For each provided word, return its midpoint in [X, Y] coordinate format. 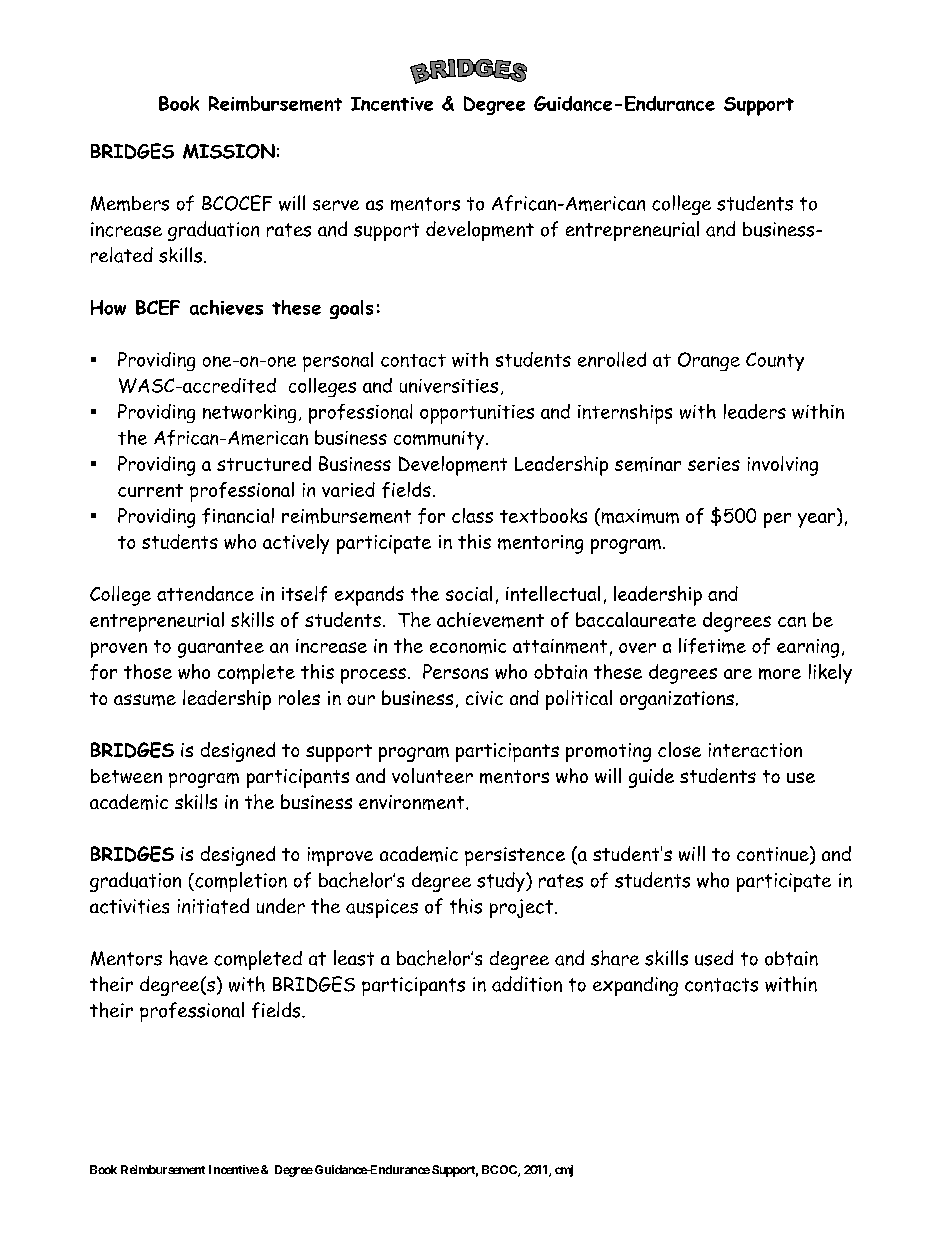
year [818, 520]
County [775, 361]
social [469, 593]
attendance [205, 593]
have [189, 958]
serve [336, 205]
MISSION [229, 151]
